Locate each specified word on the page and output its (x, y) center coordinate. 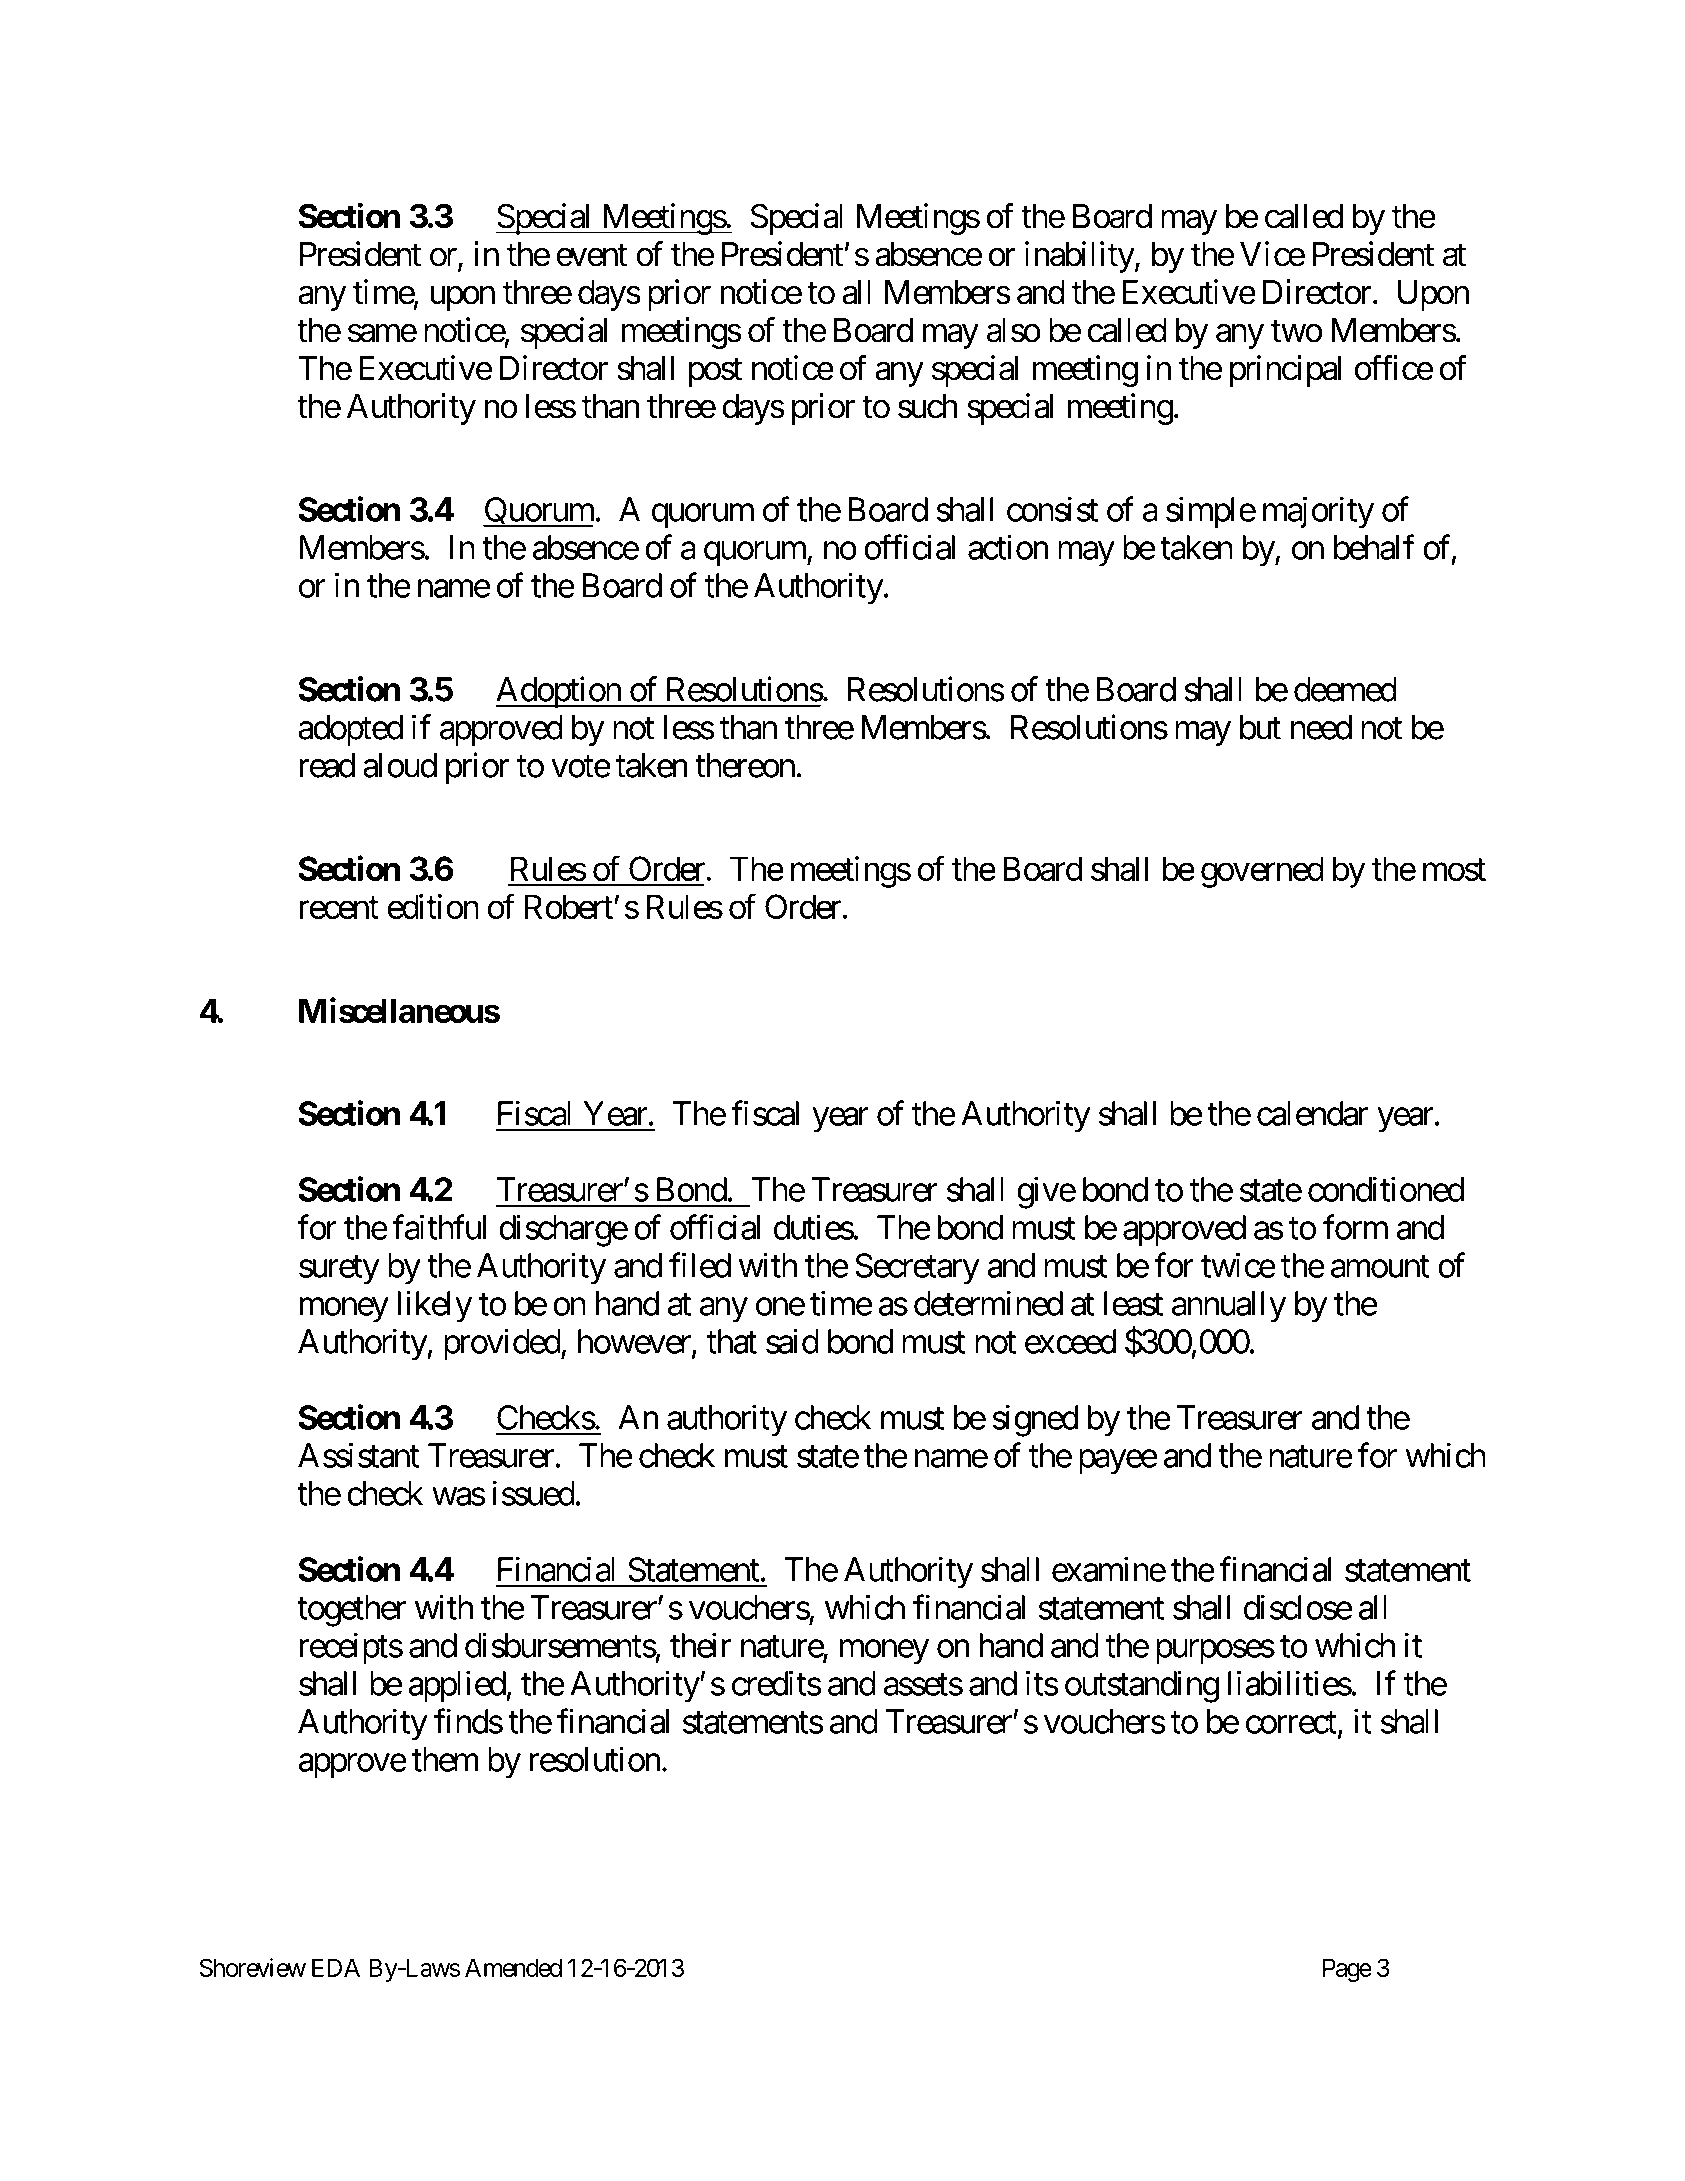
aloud (400, 765)
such (928, 406)
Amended (513, 1967)
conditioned (1386, 1189)
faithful (439, 1227)
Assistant (358, 1455)
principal (1286, 371)
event (592, 255)
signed (1035, 1421)
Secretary (917, 1269)
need (1321, 727)
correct (1291, 1723)
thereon (745, 765)
